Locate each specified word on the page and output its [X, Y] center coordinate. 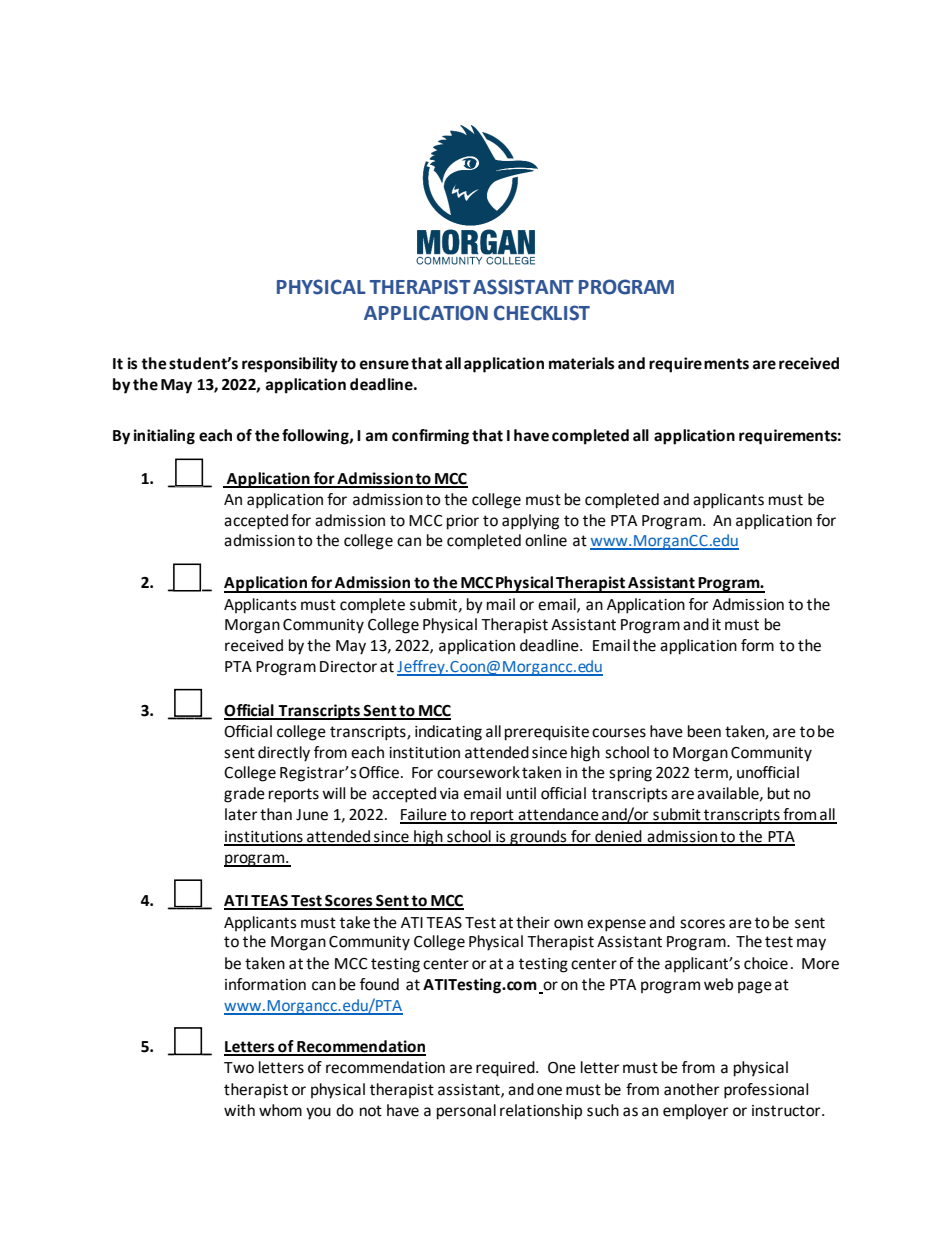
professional [766, 1091]
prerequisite [547, 733]
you [318, 1113]
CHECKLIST [542, 313]
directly [284, 754]
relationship [541, 1112]
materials [581, 363]
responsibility [290, 365]
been [704, 731]
